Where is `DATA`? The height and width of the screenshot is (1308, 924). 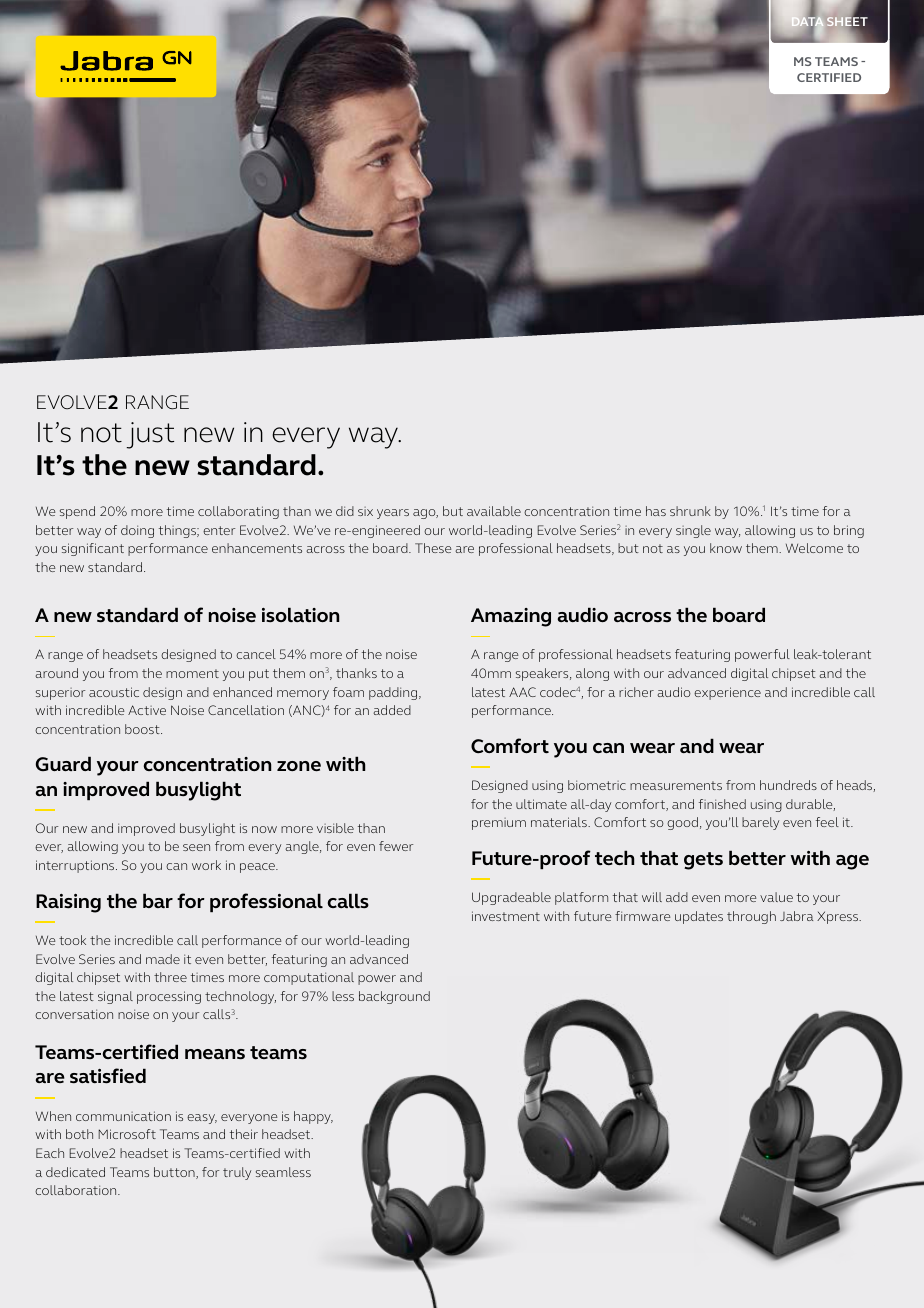 DATA is located at coordinates (807, 22).
